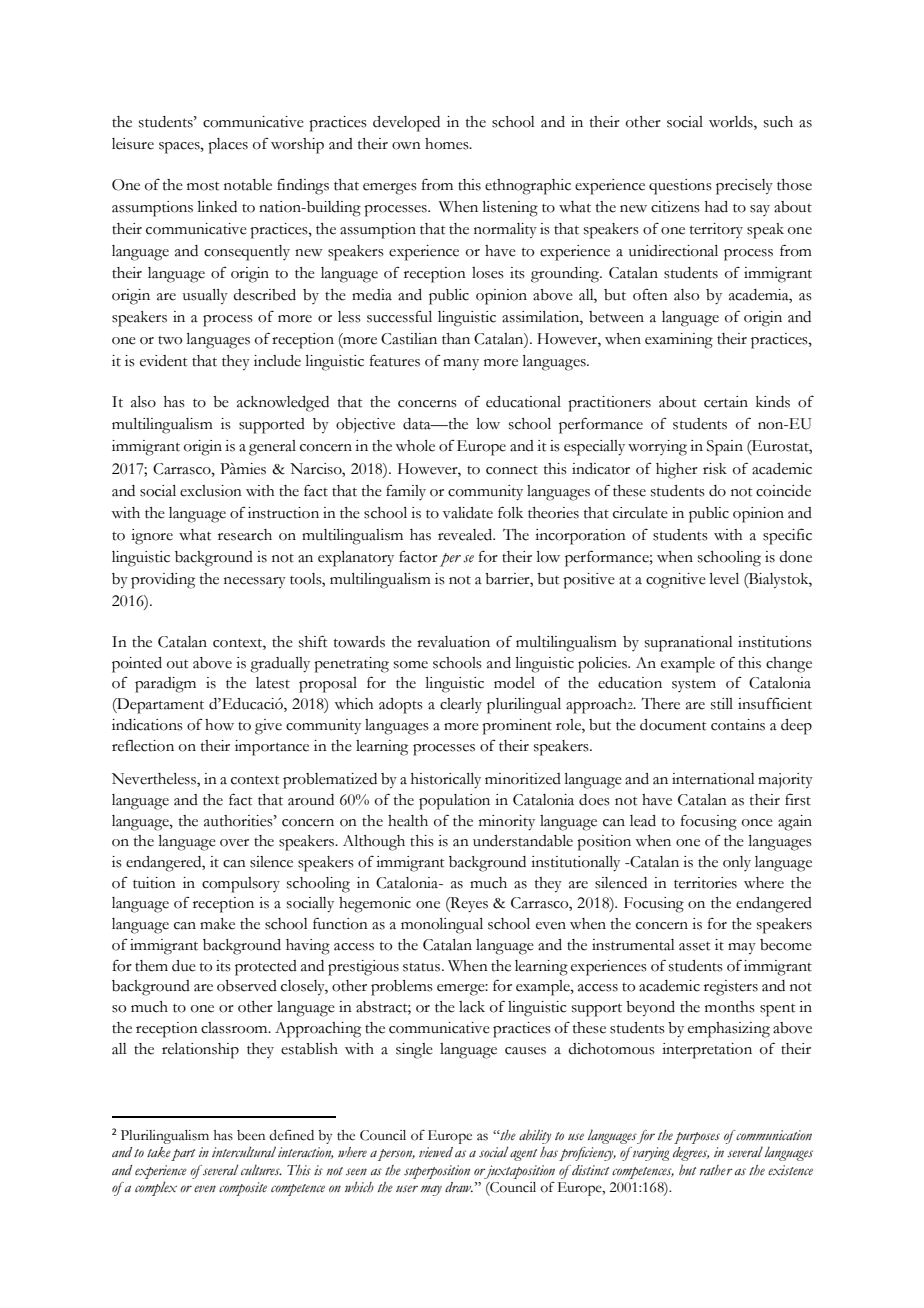 The width and height of the document is (924, 1308). What do you see at coordinates (732, 122) in the document?
I see `worlds` at bounding box center [732, 122].
